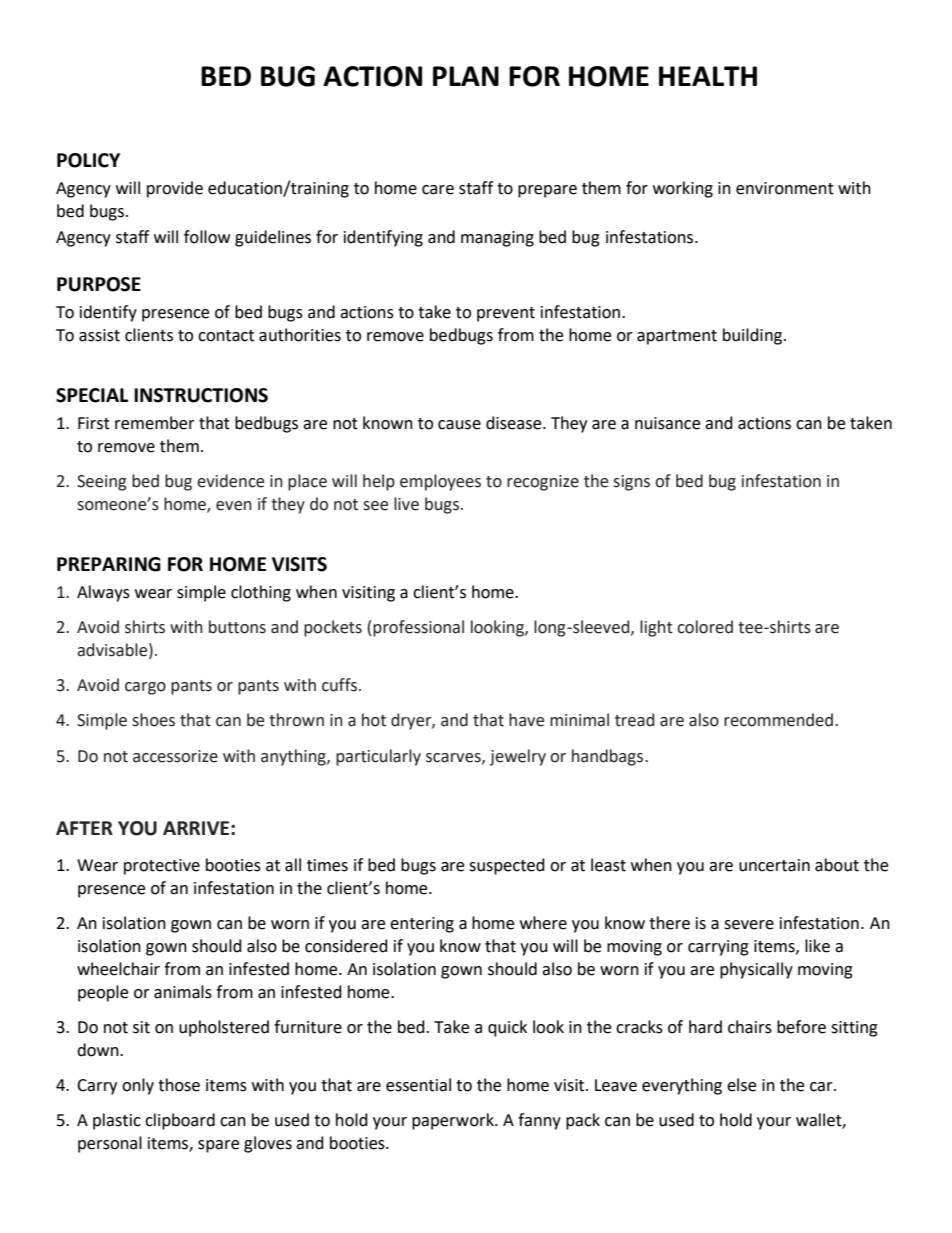 The width and height of the image is (952, 1233). What do you see at coordinates (705, 627) in the image?
I see `colored` at bounding box center [705, 627].
